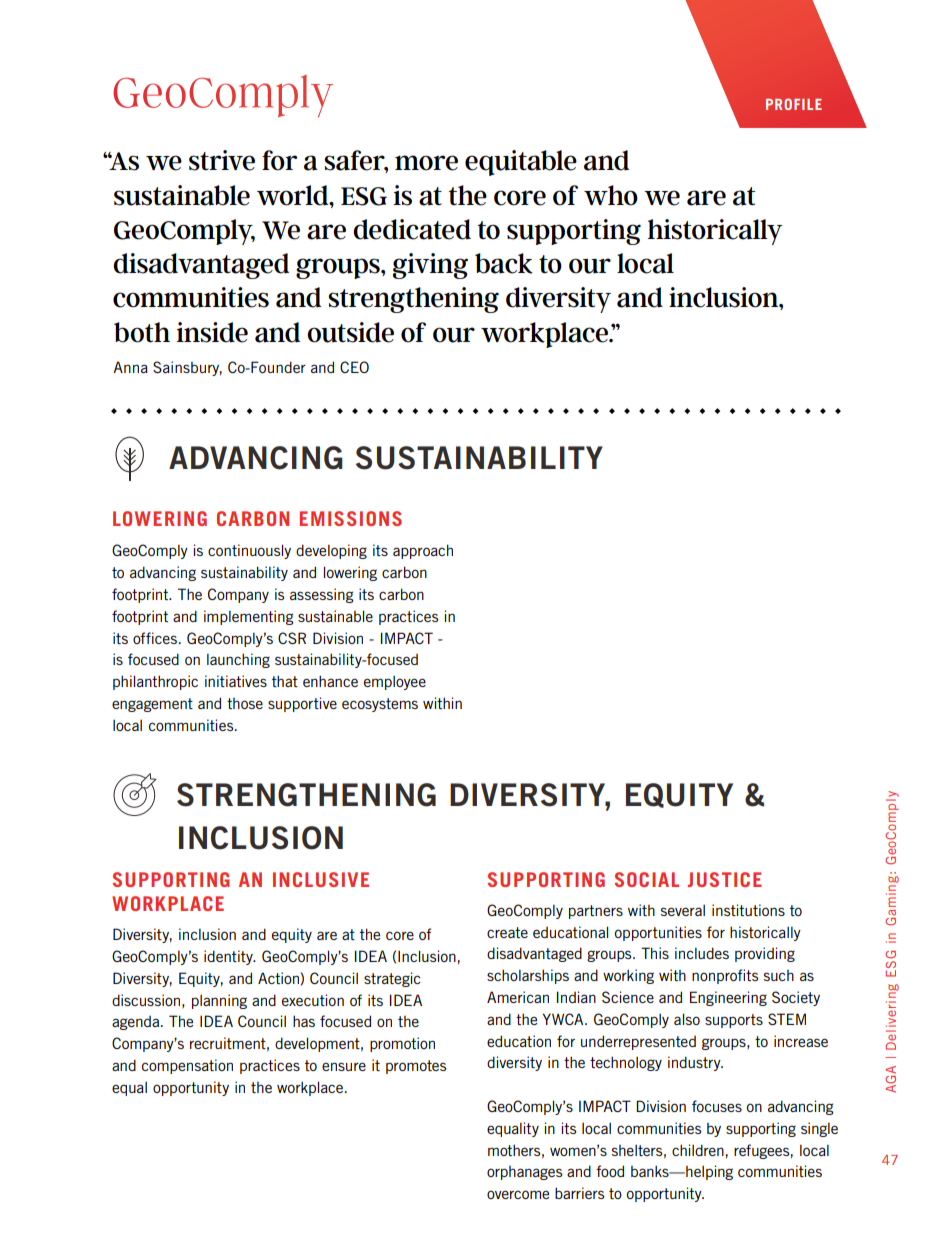 This image has height=1233, width=952. I want to click on JUSTICE, so click(724, 879).
